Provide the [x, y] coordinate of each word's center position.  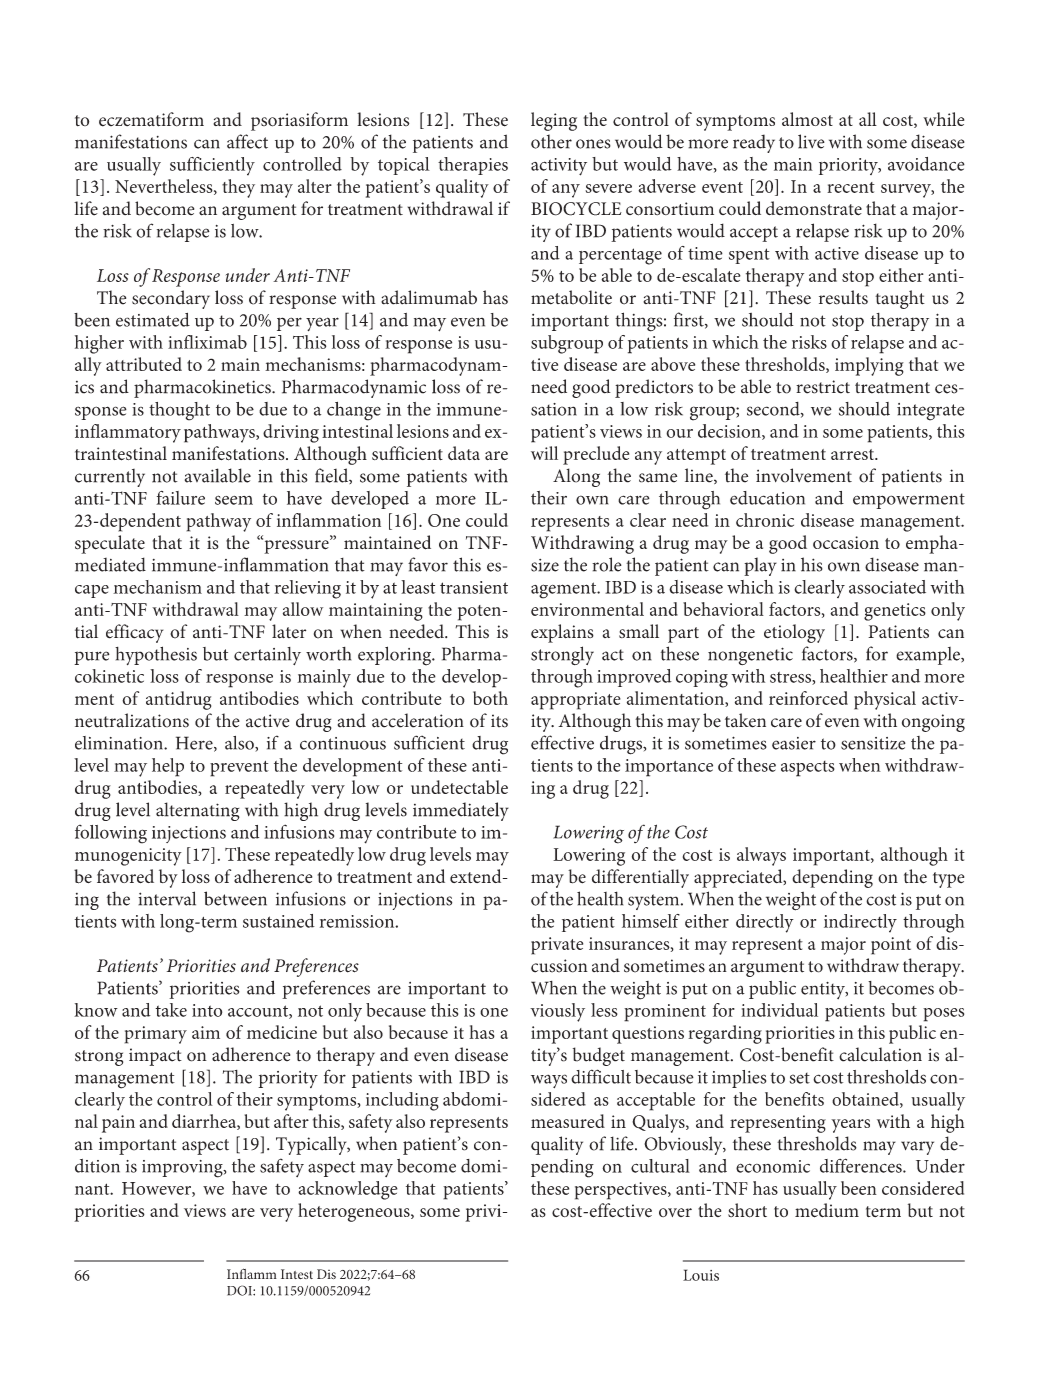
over [675, 1212]
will [544, 453]
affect [247, 141]
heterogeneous [355, 1212]
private [557, 946]
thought [179, 411]
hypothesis [156, 655]
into [207, 1010]
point [891, 946]
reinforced [808, 698]
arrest [853, 454]
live [811, 141]
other [551, 141]
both [490, 698]
